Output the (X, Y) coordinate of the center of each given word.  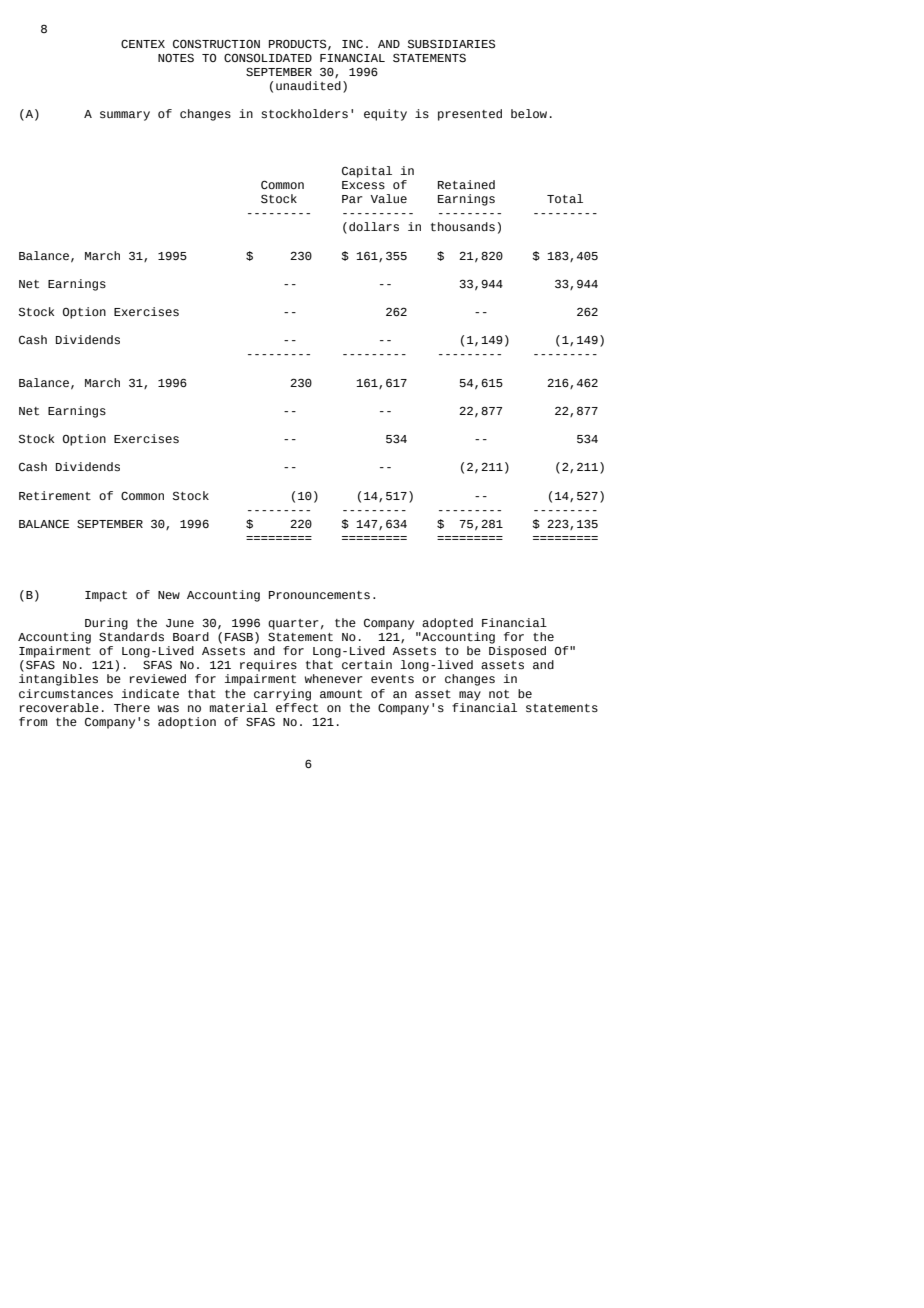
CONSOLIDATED (268, 58)
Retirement (55, 496)
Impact (106, 596)
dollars (374, 226)
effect (297, 706)
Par (352, 199)
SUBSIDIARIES (451, 43)
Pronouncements (319, 595)
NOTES (176, 58)
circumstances (66, 693)
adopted (447, 624)
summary (125, 116)
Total (565, 198)
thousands (463, 227)
